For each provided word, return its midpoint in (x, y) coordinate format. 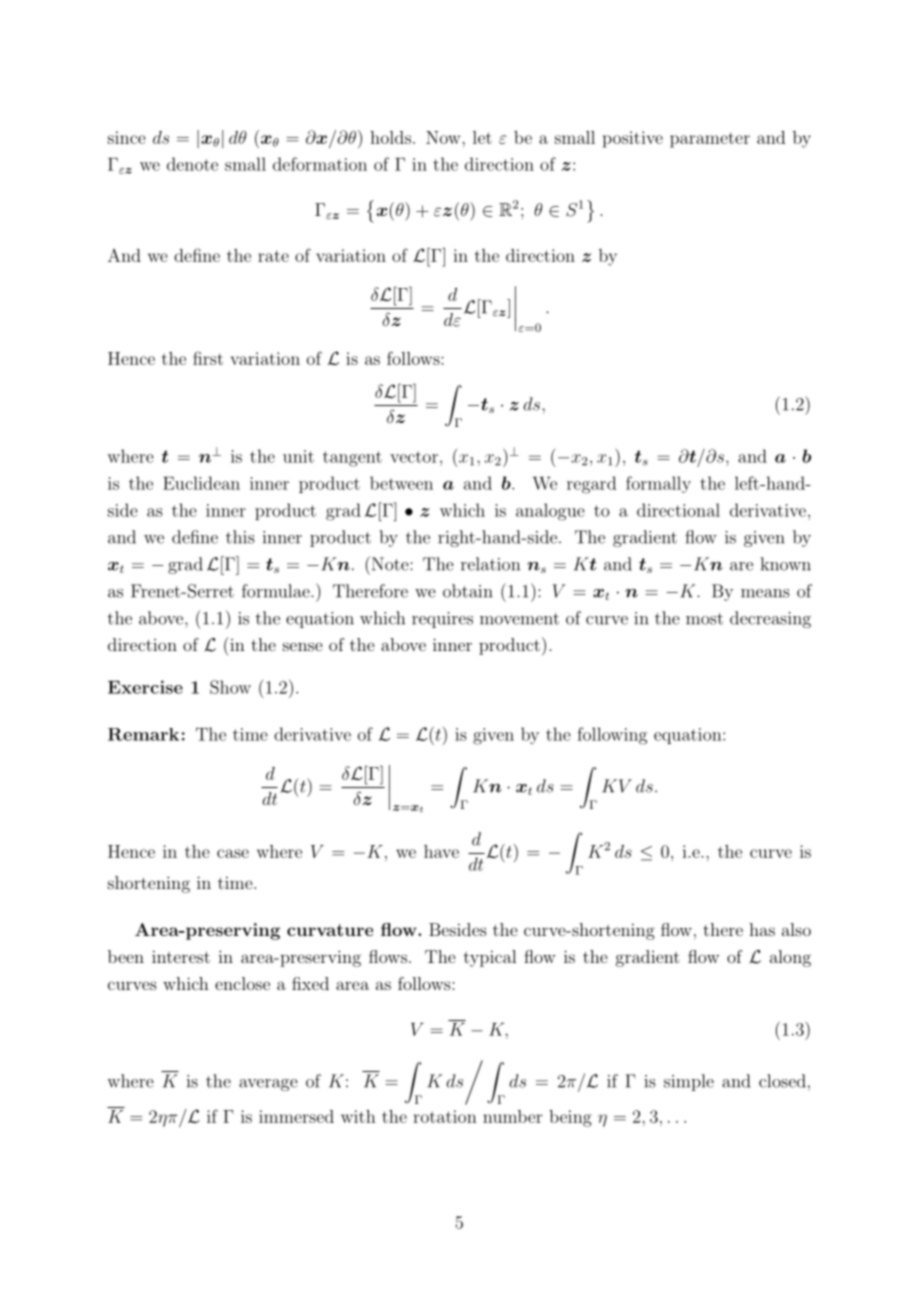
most (704, 619)
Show (230, 687)
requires (442, 620)
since (127, 137)
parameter (710, 140)
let (482, 137)
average (268, 1085)
